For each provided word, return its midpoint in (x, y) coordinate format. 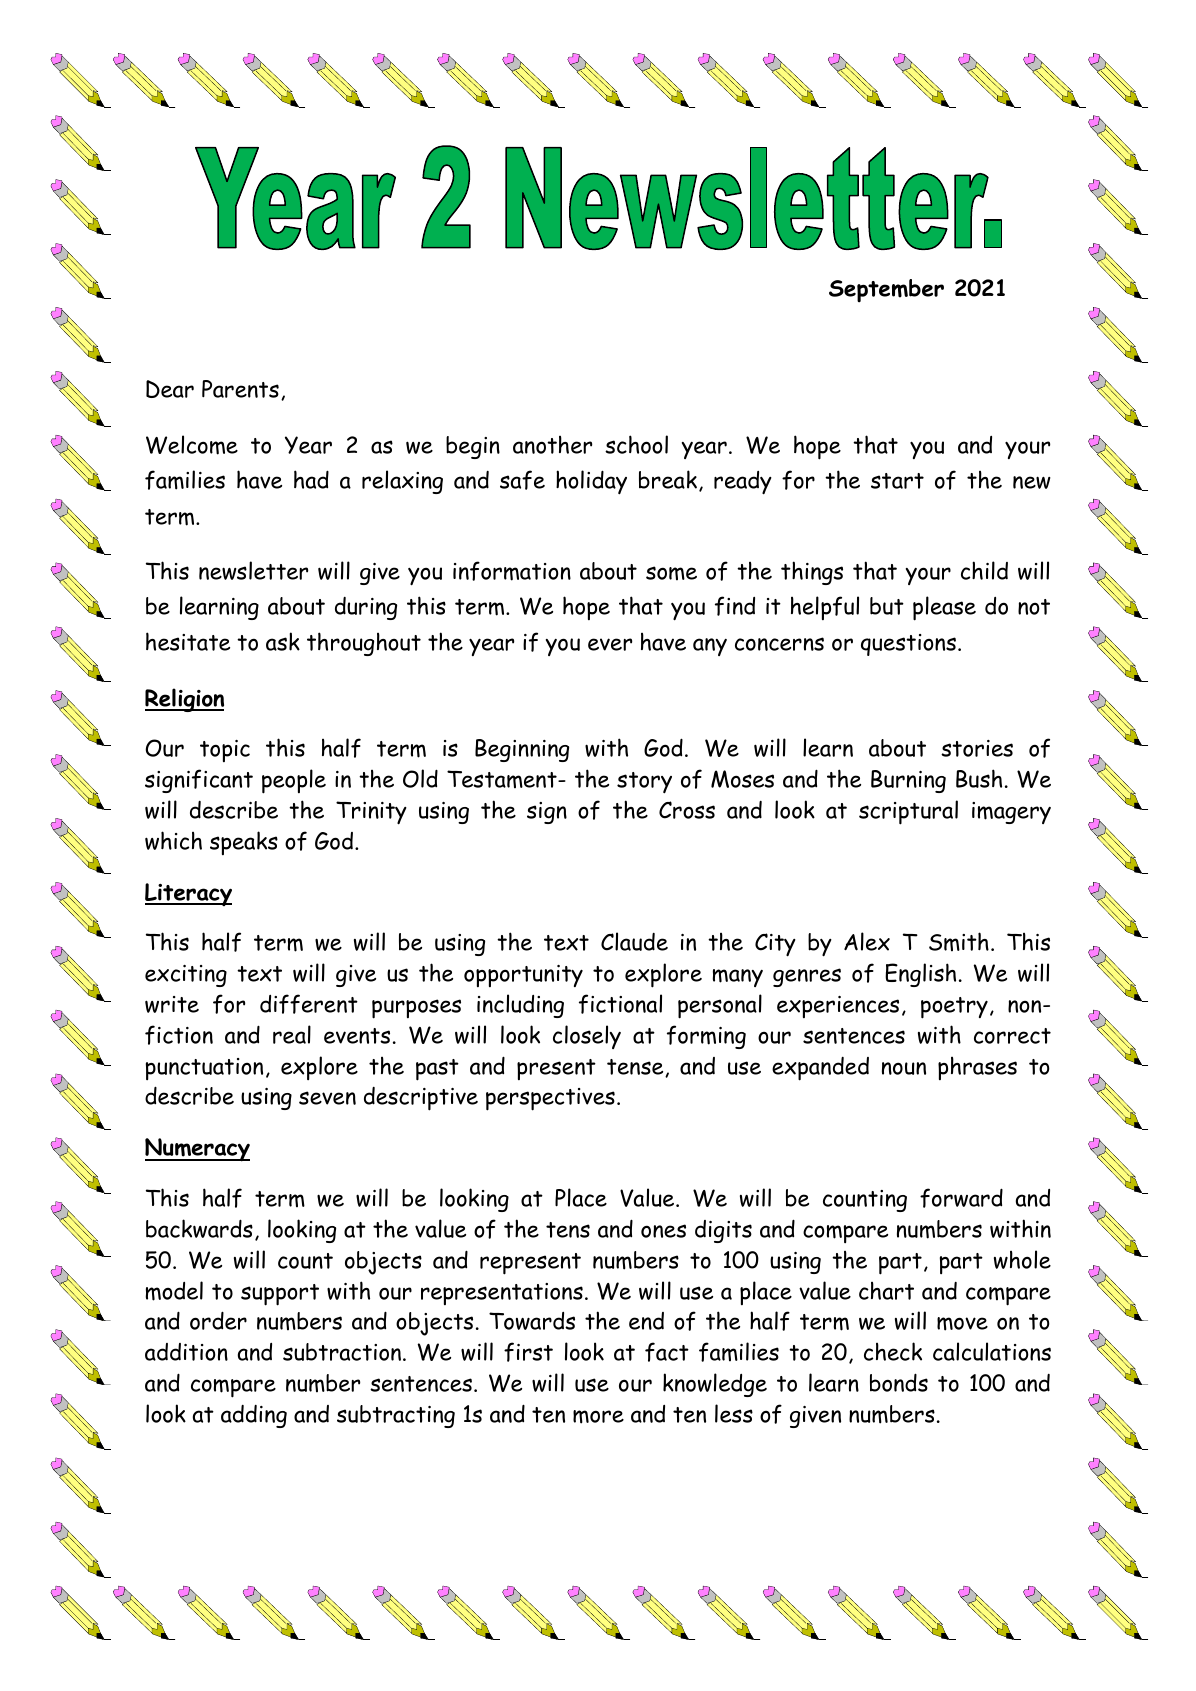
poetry (954, 1008)
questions (908, 645)
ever (610, 644)
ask (283, 641)
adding (254, 1416)
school (636, 444)
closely (587, 1037)
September (886, 291)
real (292, 1034)
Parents (240, 389)
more (598, 1417)
